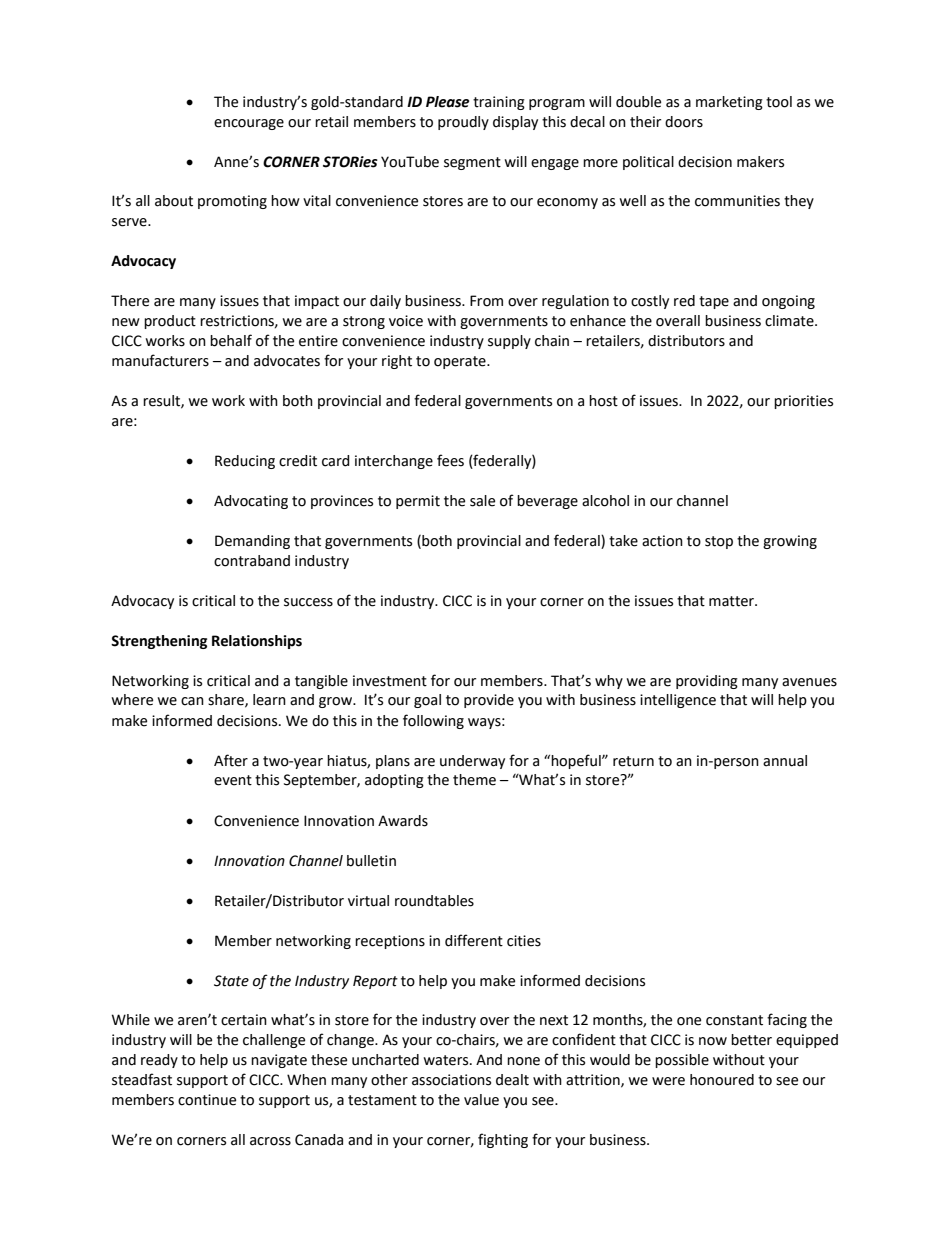  What do you see at coordinates (729, 103) in the document?
I see `marketing` at bounding box center [729, 103].
